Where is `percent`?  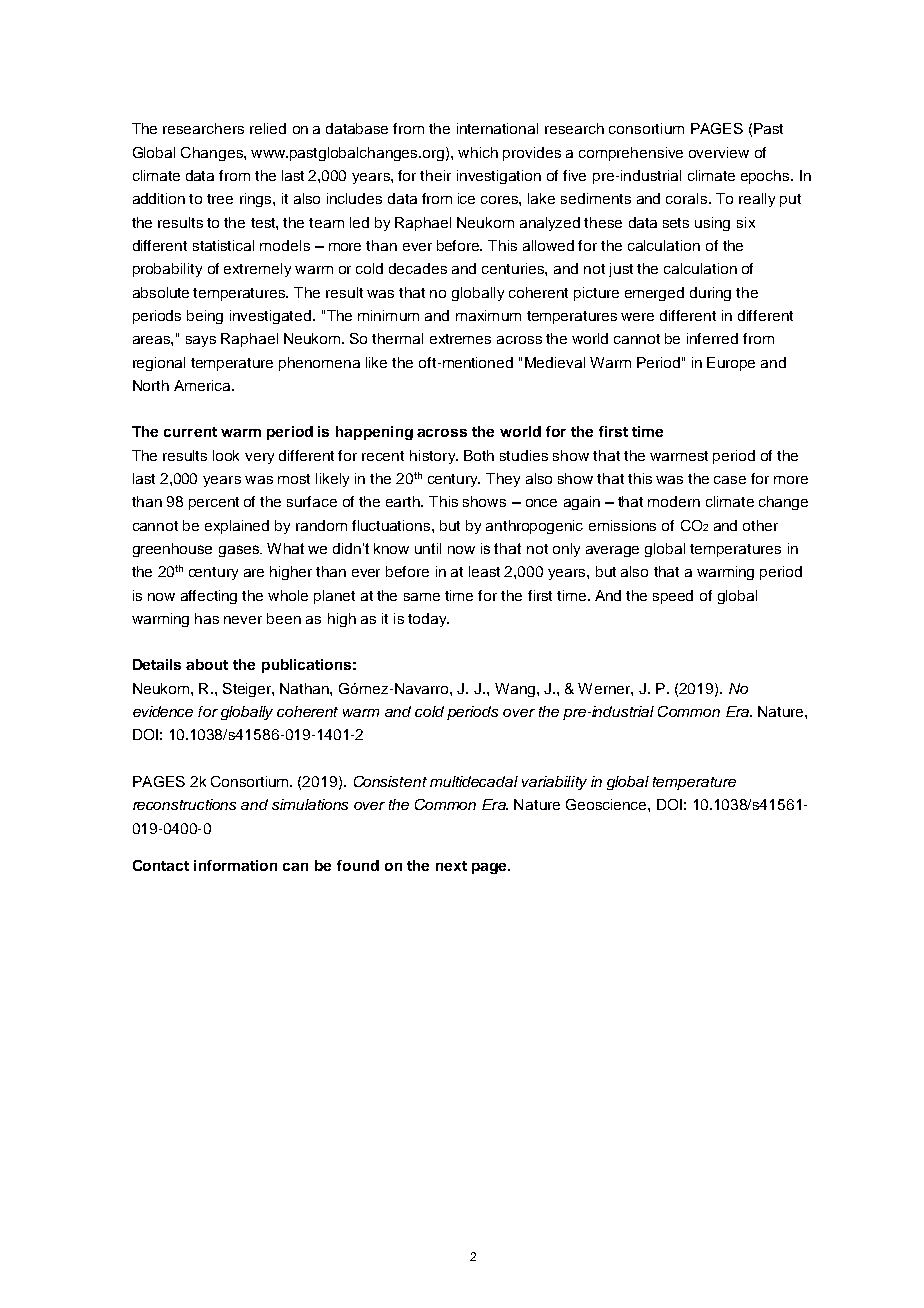
percent is located at coordinates (214, 503).
